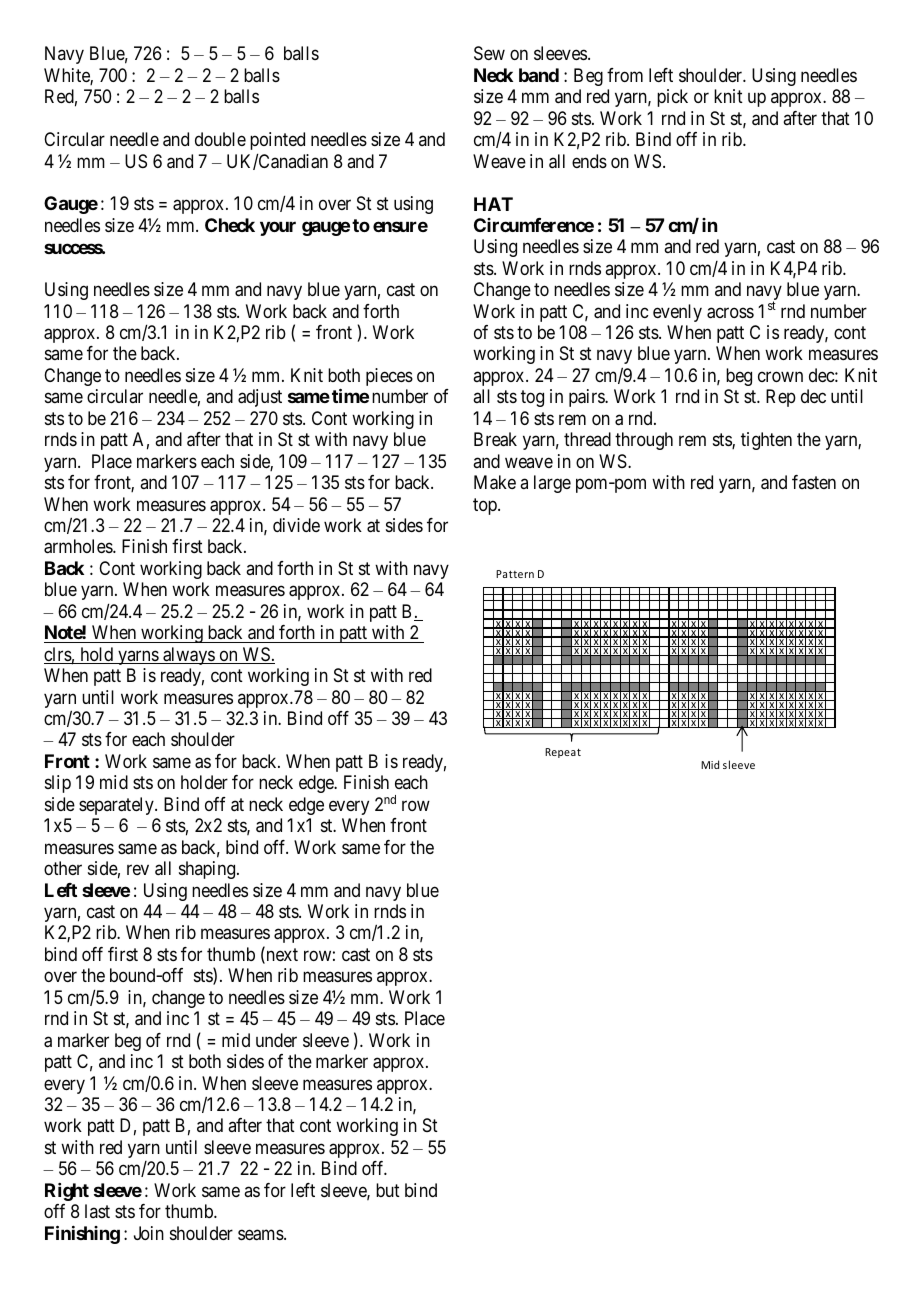 The image size is (924, 1308). Describe the element at coordinates (388, 1190) in the screenshot. I see `but` at that location.
